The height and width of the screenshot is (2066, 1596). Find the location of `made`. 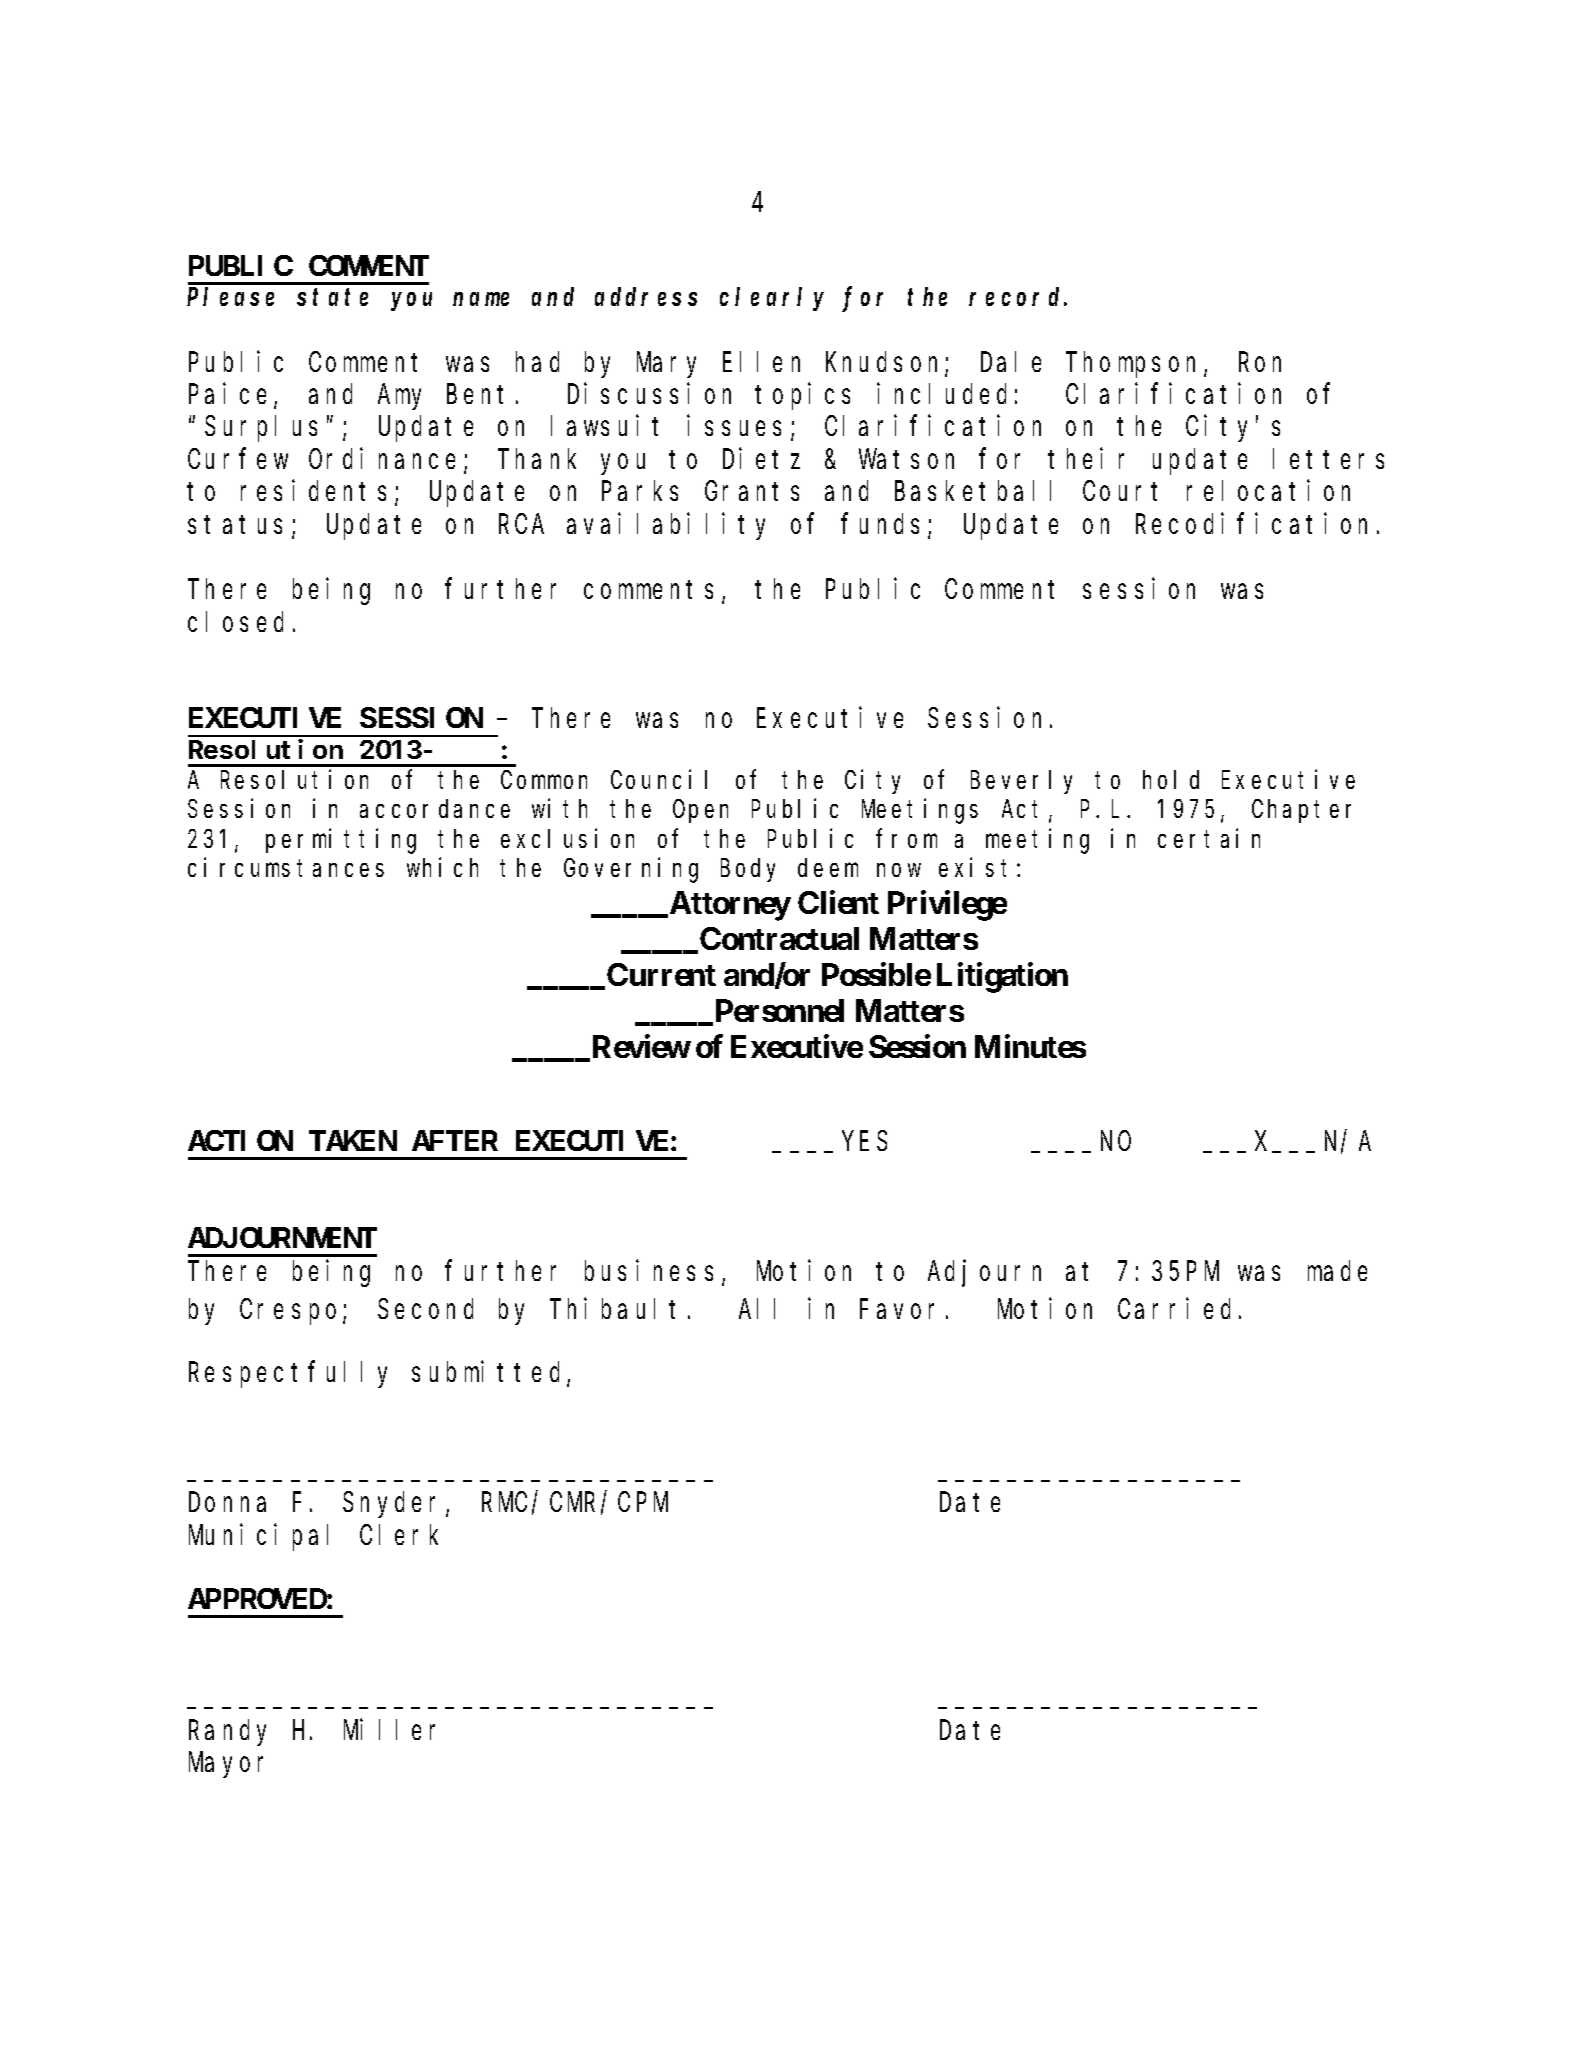

made is located at coordinates (1337, 1271).
